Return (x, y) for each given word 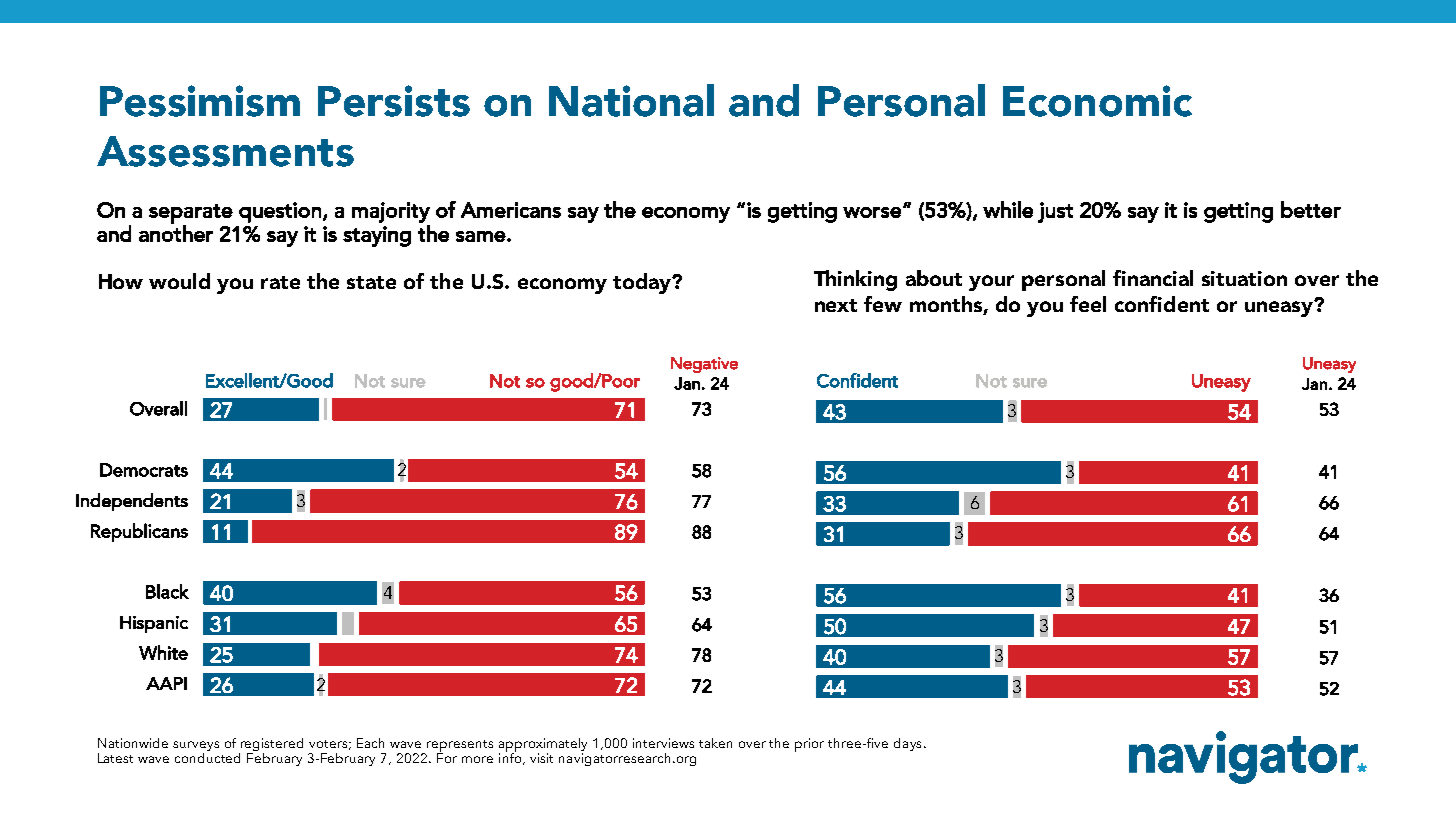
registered (272, 744)
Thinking (855, 280)
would (179, 281)
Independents (132, 502)
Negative (704, 365)
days (907, 744)
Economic (1097, 101)
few (883, 304)
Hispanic (154, 624)
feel (1088, 304)
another (176, 232)
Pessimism (200, 101)
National (631, 100)
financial (1153, 278)
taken (715, 743)
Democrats (144, 470)
